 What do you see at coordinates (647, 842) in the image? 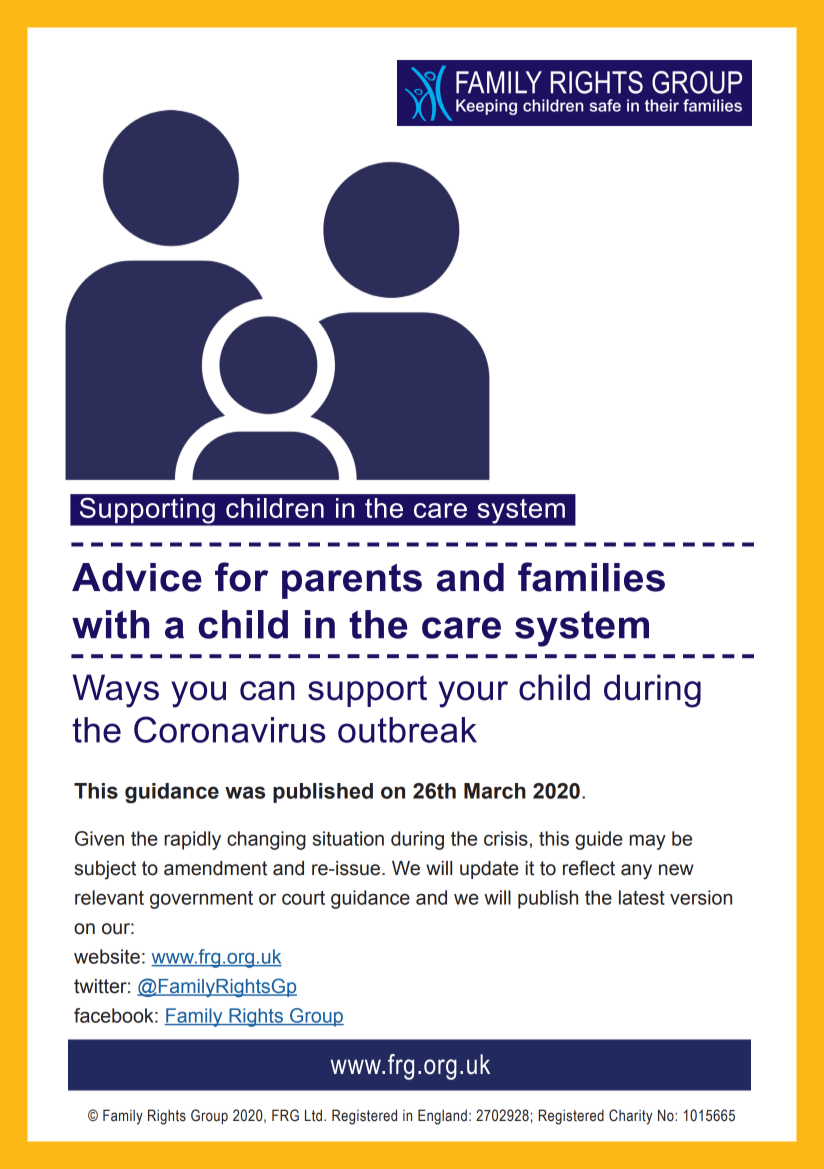
I see `may` at bounding box center [647, 842].
